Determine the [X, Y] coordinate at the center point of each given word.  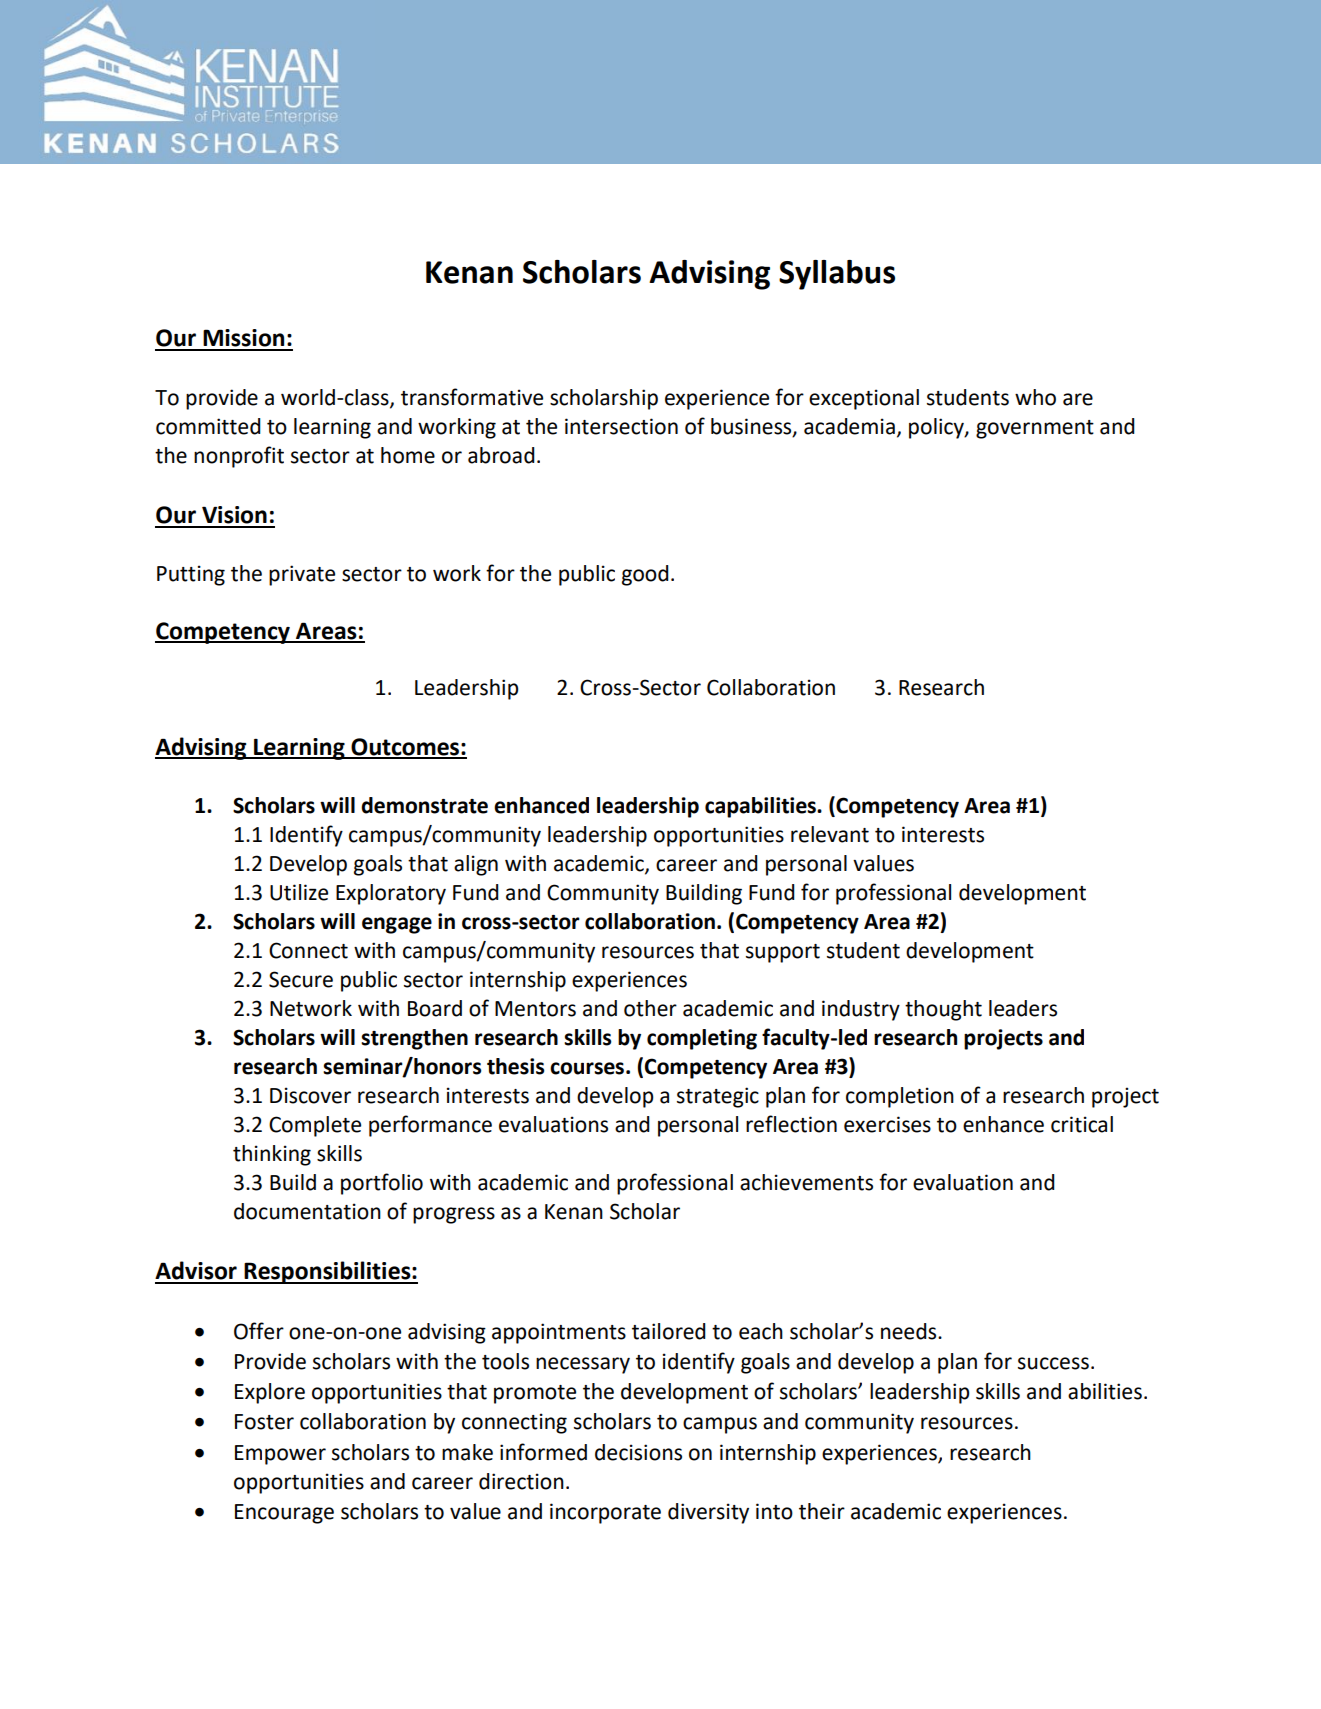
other [650, 1008]
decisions [638, 1452]
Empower [280, 1455]
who [1035, 397]
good [645, 575]
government [1035, 429]
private [302, 575]
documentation [307, 1211]
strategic [718, 1097]
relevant [830, 834]
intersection [621, 426]
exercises [887, 1124]
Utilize [299, 892]
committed [208, 426]
